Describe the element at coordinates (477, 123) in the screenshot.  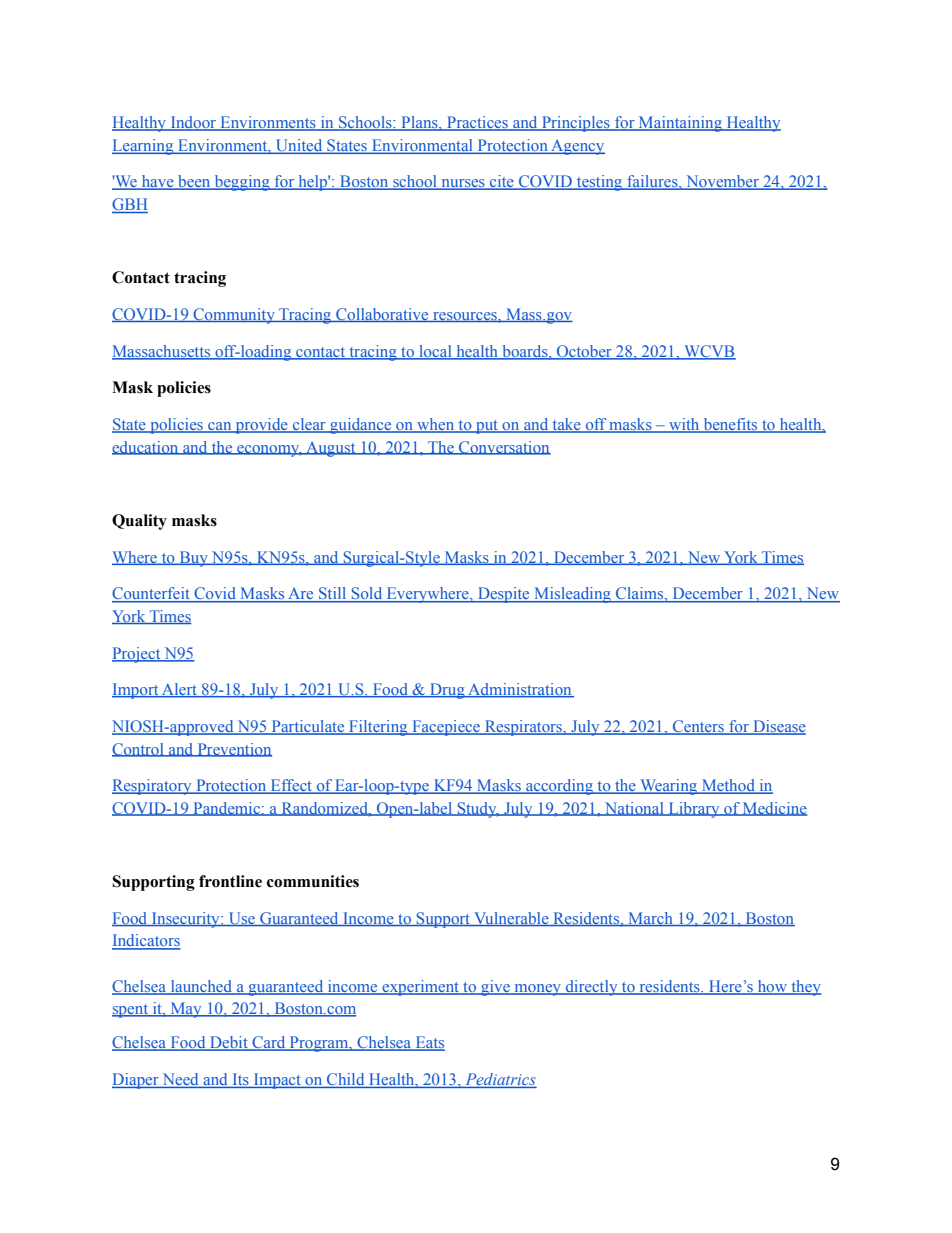
I see `Practices` at that location.
